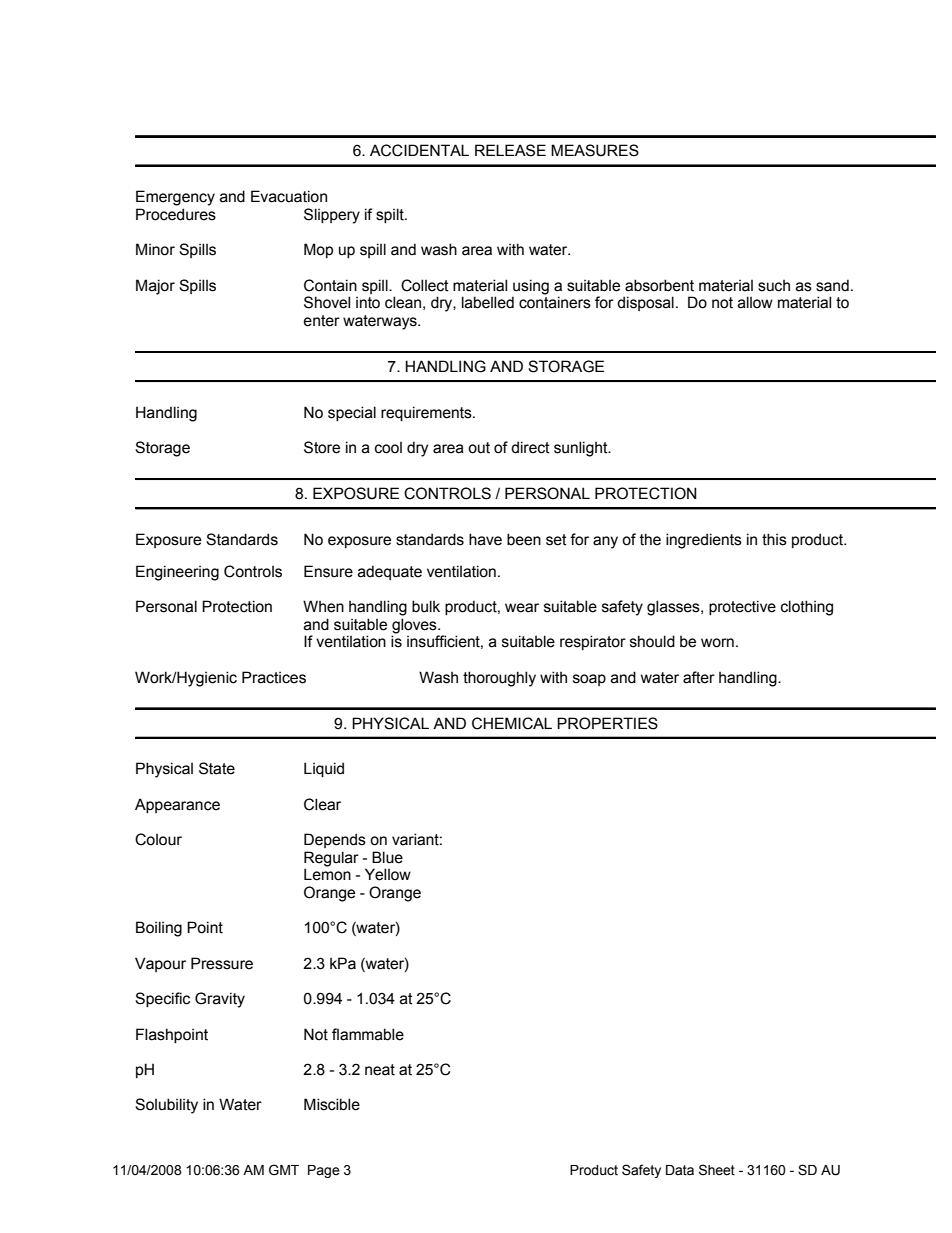 The width and height of the document is (952, 1233). What do you see at coordinates (717, 643) in the document?
I see `worn` at bounding box center [717, 643].
